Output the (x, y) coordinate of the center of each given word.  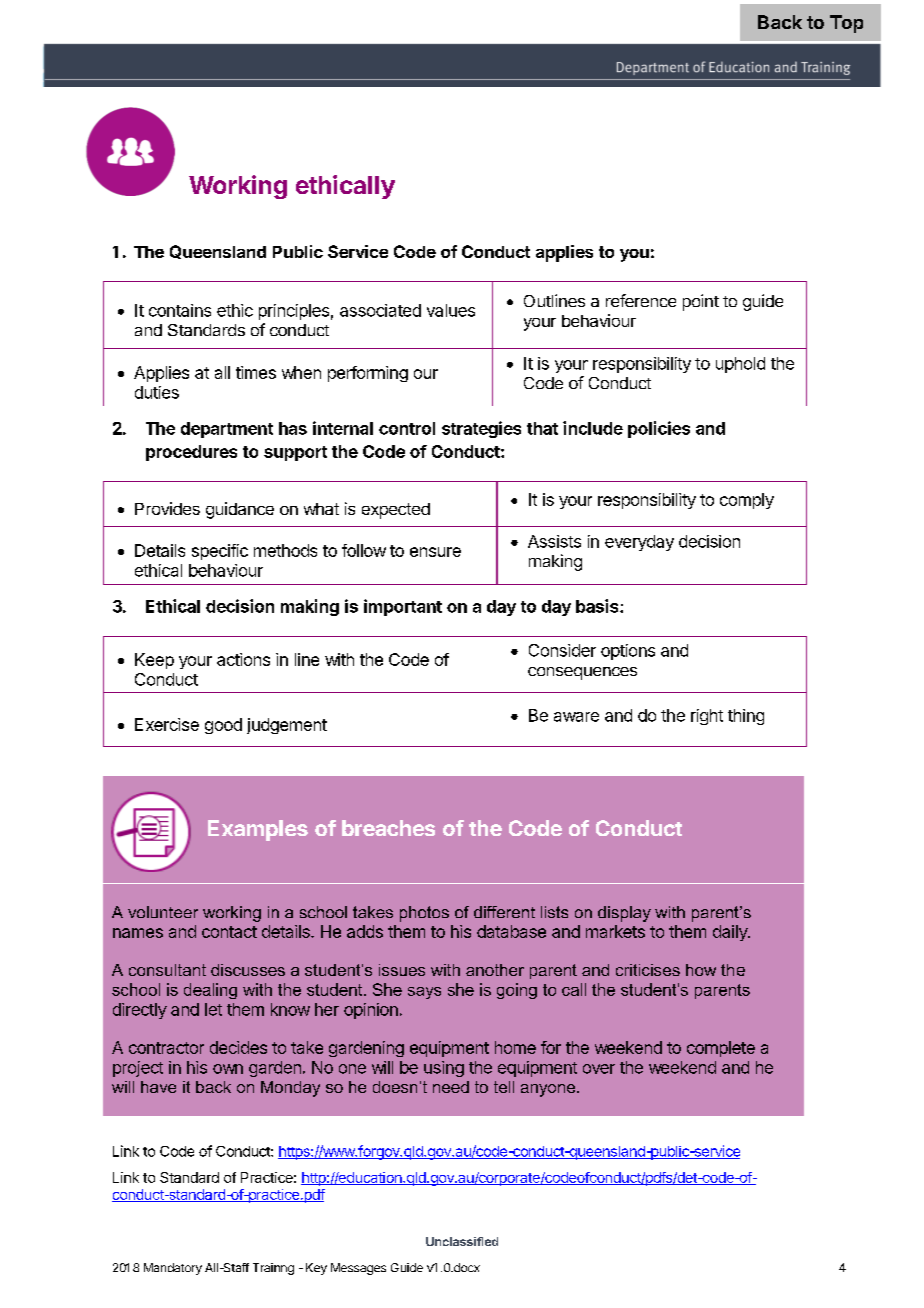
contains (180, 310)
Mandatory (173, 1269)
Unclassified (462, 1241)
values (451, 310)
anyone (549, 1090)
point (701, 302)
